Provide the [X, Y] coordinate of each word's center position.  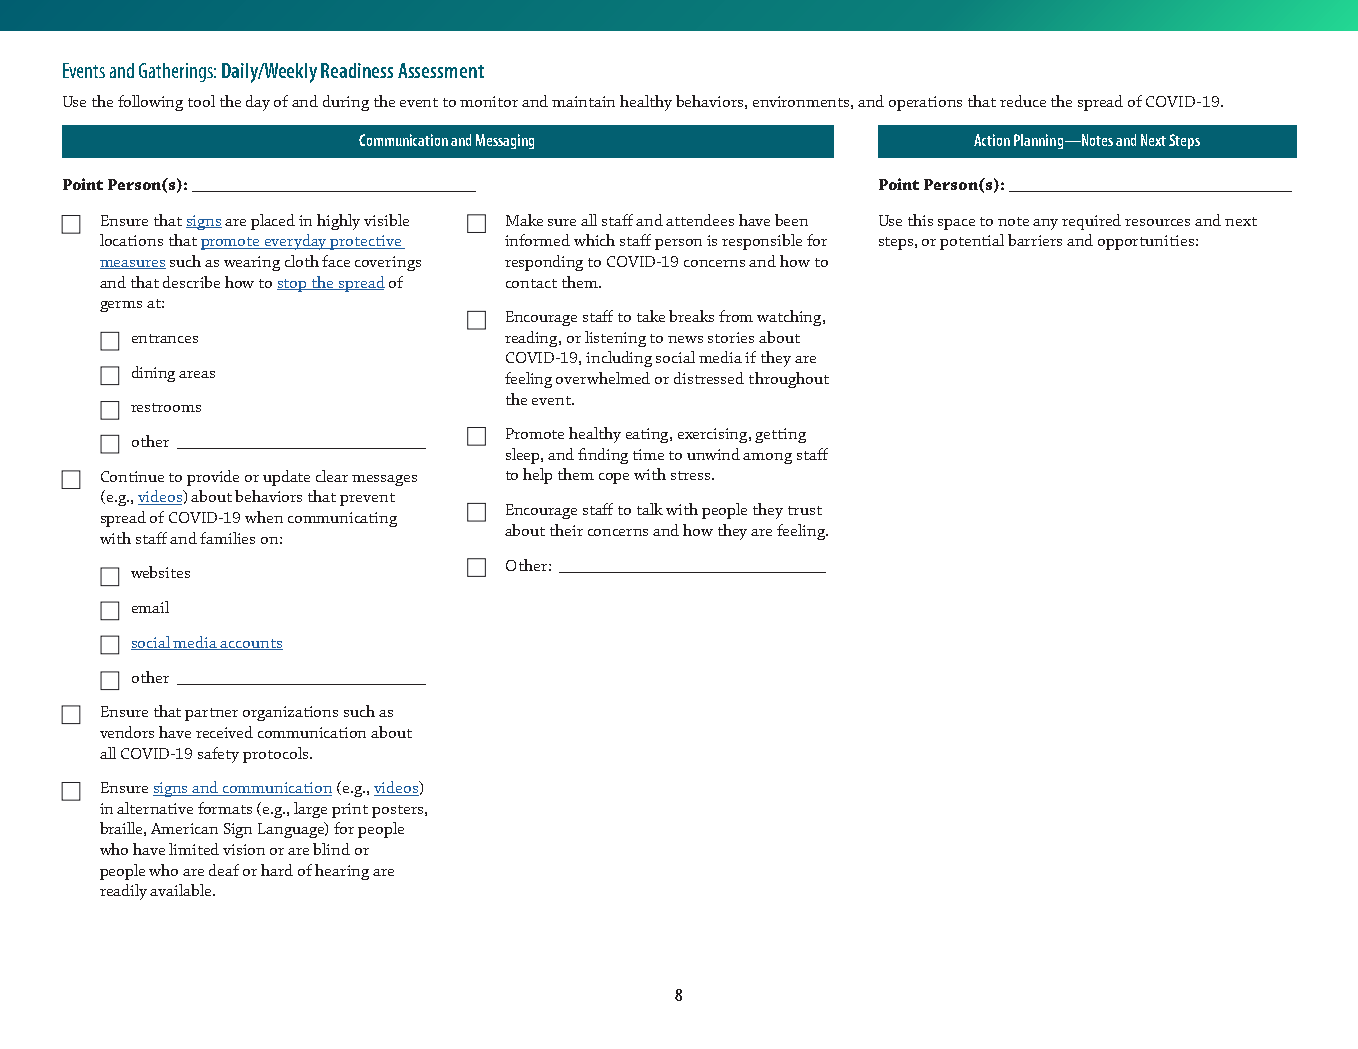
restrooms [166, 407]
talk [650, 509]
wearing [252, 263]
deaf [224, 870]
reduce [1023, 101]
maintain [583, 101]
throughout [789, 380]
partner [211, 714]
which [594, 240]
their [566, 530]
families [227, 538]
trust [805, 510]
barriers [1035, 240]
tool [201, 101]
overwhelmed [603, 378]
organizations [290, 713]
